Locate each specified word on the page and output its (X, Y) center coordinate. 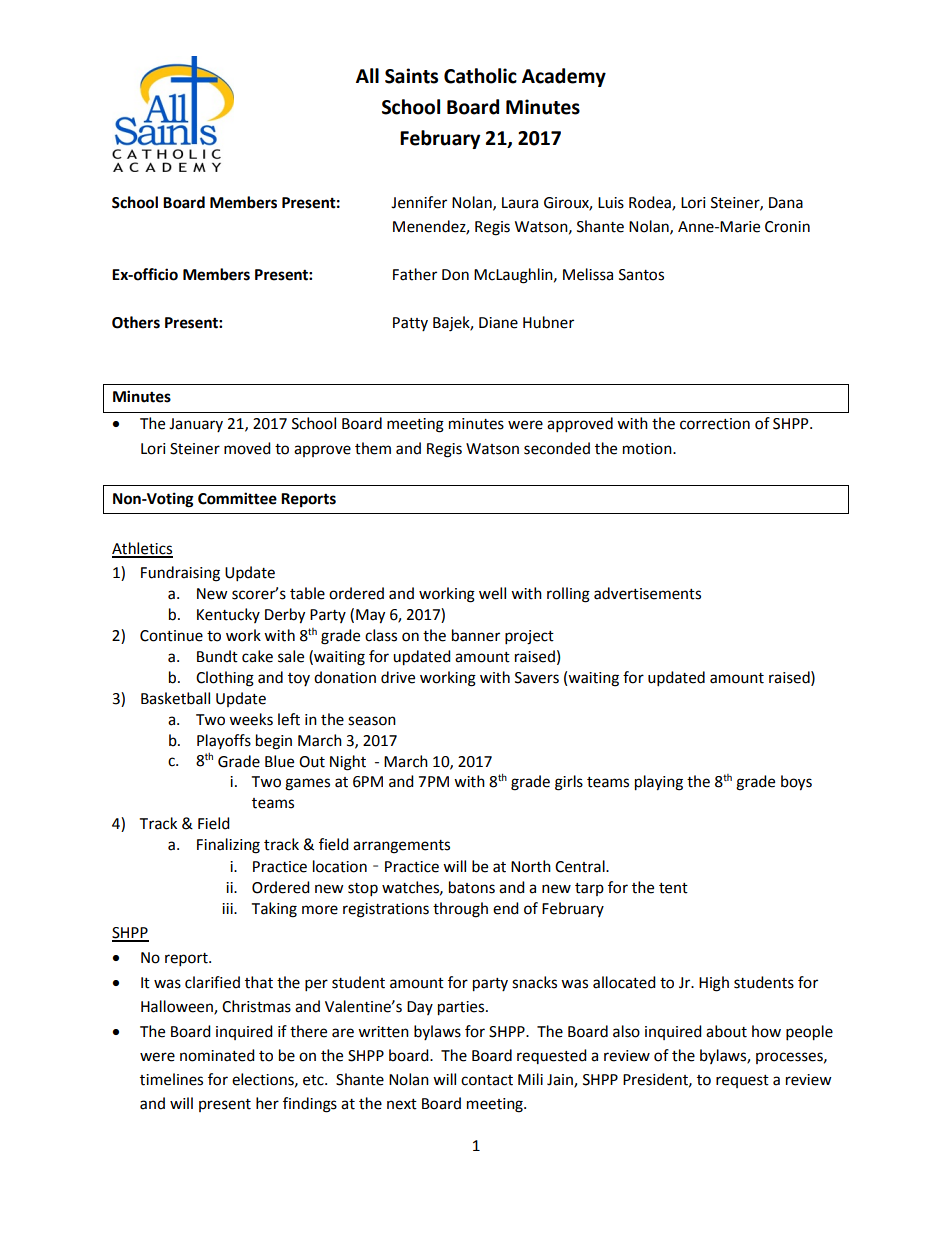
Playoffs (224, 741)
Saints (411, 76)
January (196, 425)
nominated (217, 1055)
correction (715, 424)
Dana (786, 203)
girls (569, 783)
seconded (557, 448)
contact (487, 1080)
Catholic (480, 76)
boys (796, 783)
